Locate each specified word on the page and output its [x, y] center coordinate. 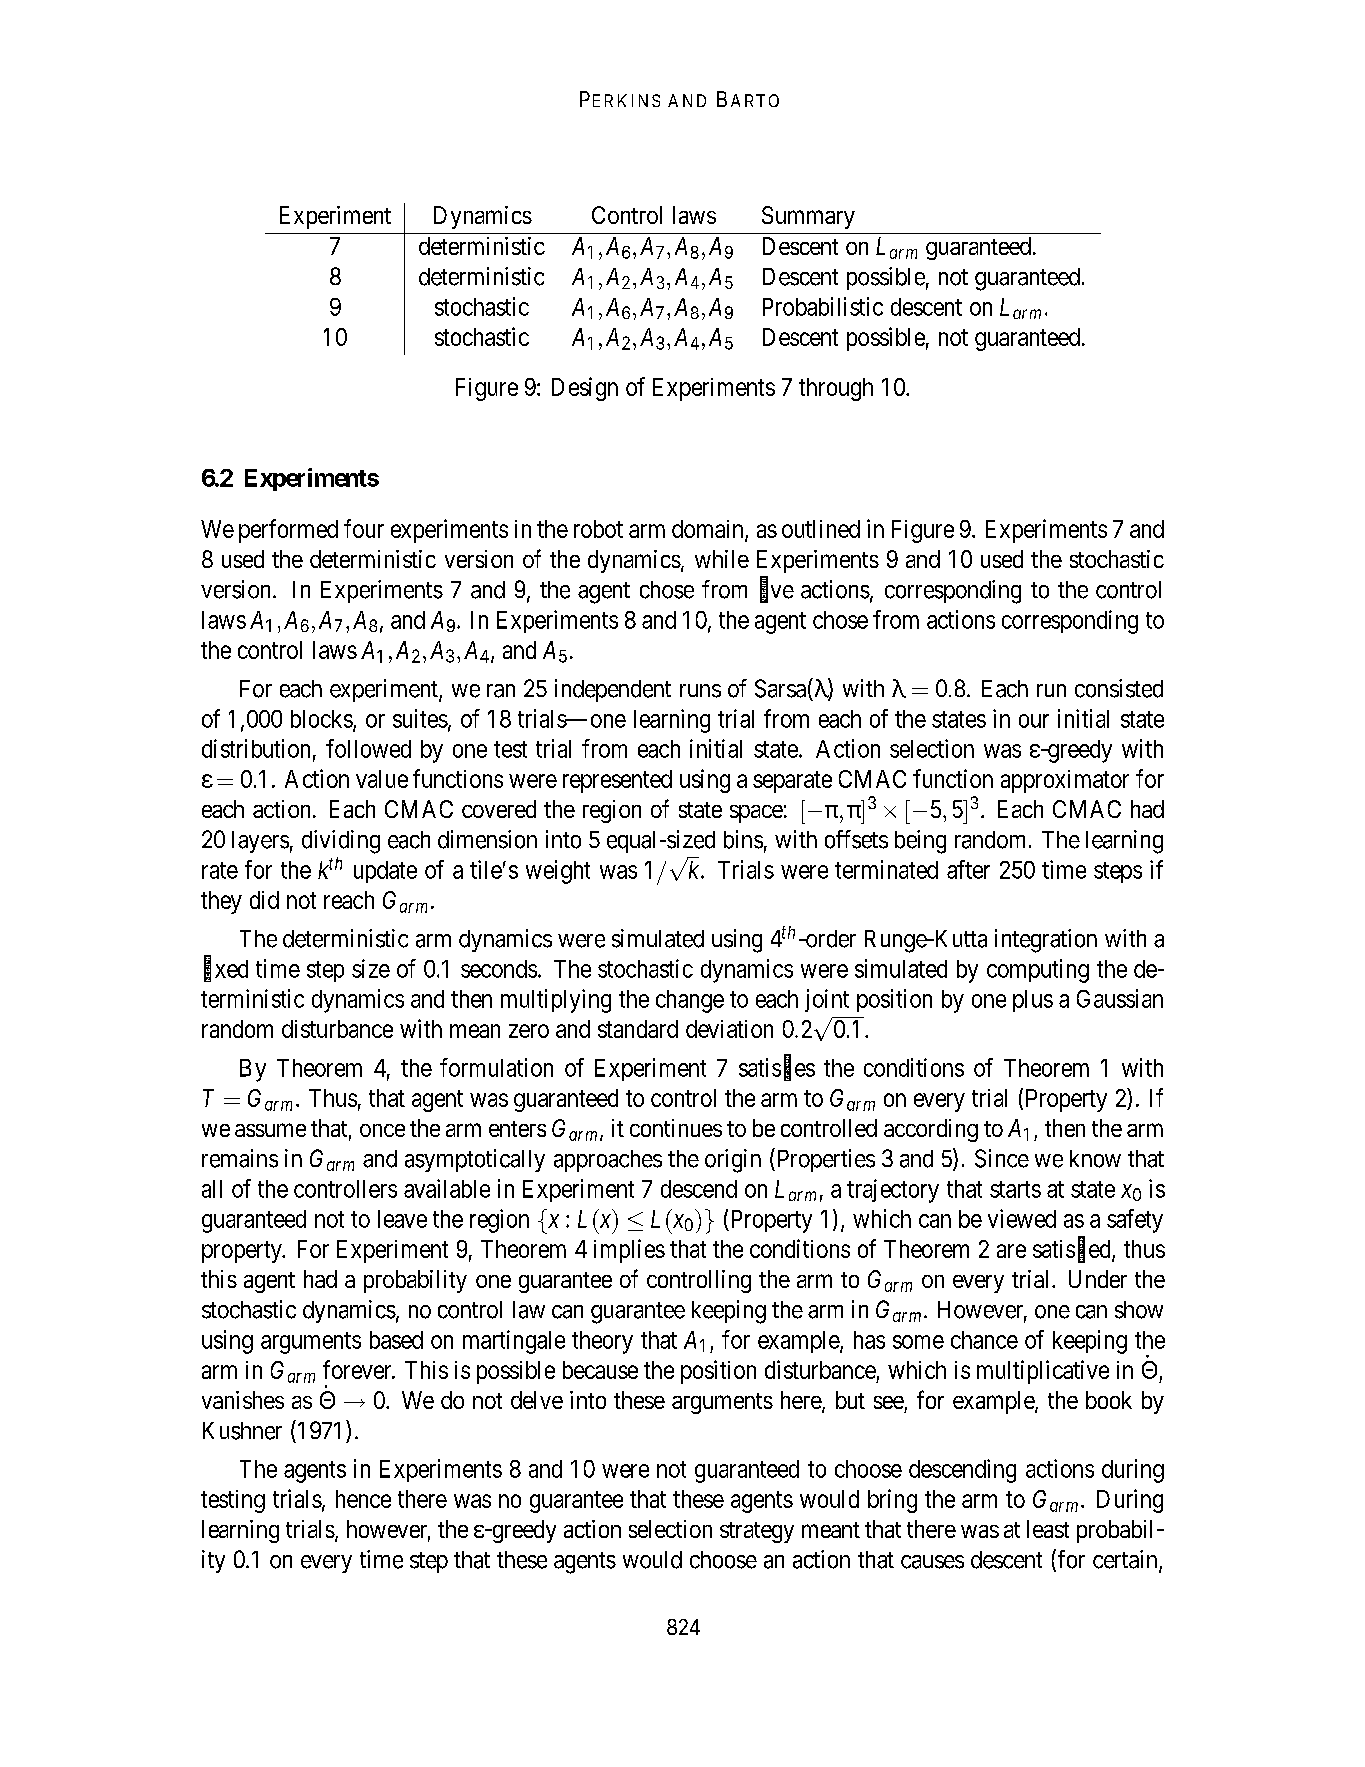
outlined [821, 529]
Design [585, 389]
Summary [808, 217]
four [364, 528]
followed [368, 748]
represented [617, 781]
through [836, 389]
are [1011, 1251]
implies [629, 1251]
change [690, 1001]
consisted [1119, 688]
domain [709, 530]
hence [363, 1499]
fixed [226, 969]
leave [402, 1219]
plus [1033, 1001]
